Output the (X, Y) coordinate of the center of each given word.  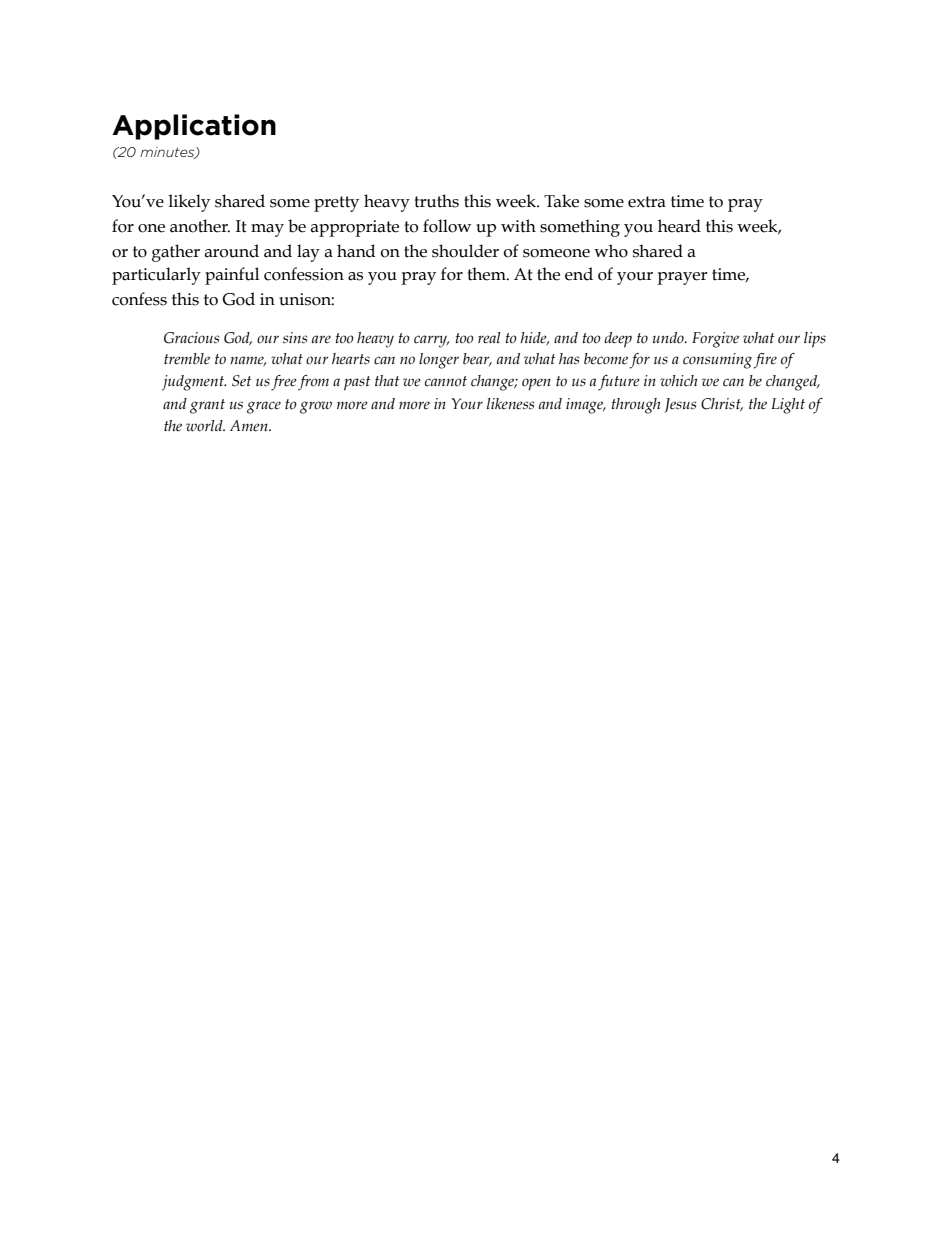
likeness (510, 404)
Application (194, 127)
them (487, 274)
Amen (250, 426)
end (579, 274)
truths (436, 201)
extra (647, 202)
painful (232, 276)
